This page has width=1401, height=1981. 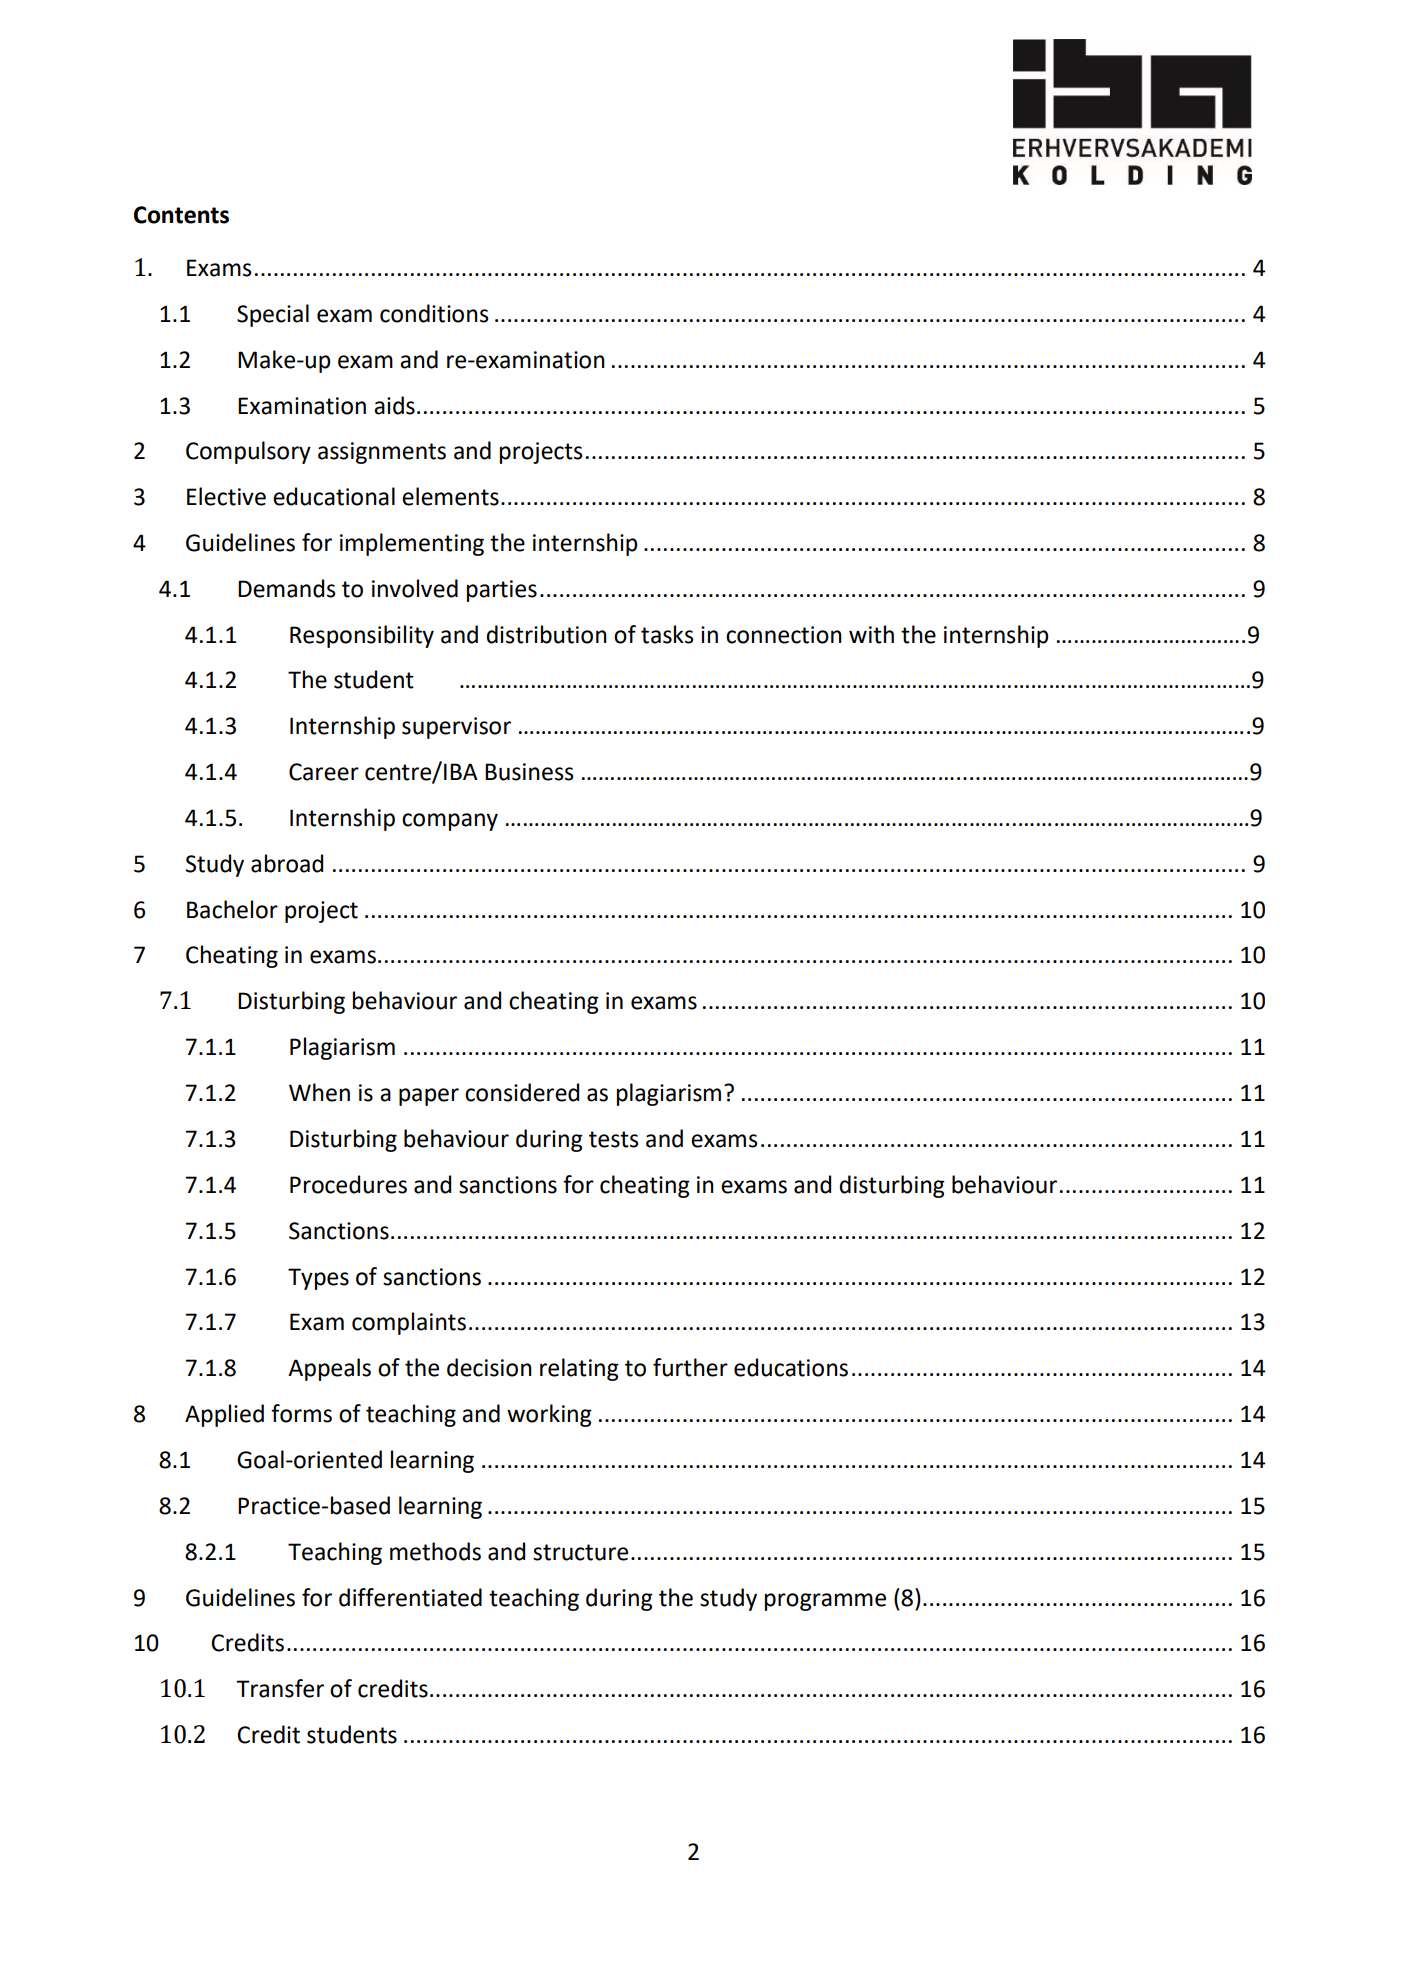 What do you see at coordinates (394, 405) in the page?
I see `aids` at bounding box center [394, 405].
